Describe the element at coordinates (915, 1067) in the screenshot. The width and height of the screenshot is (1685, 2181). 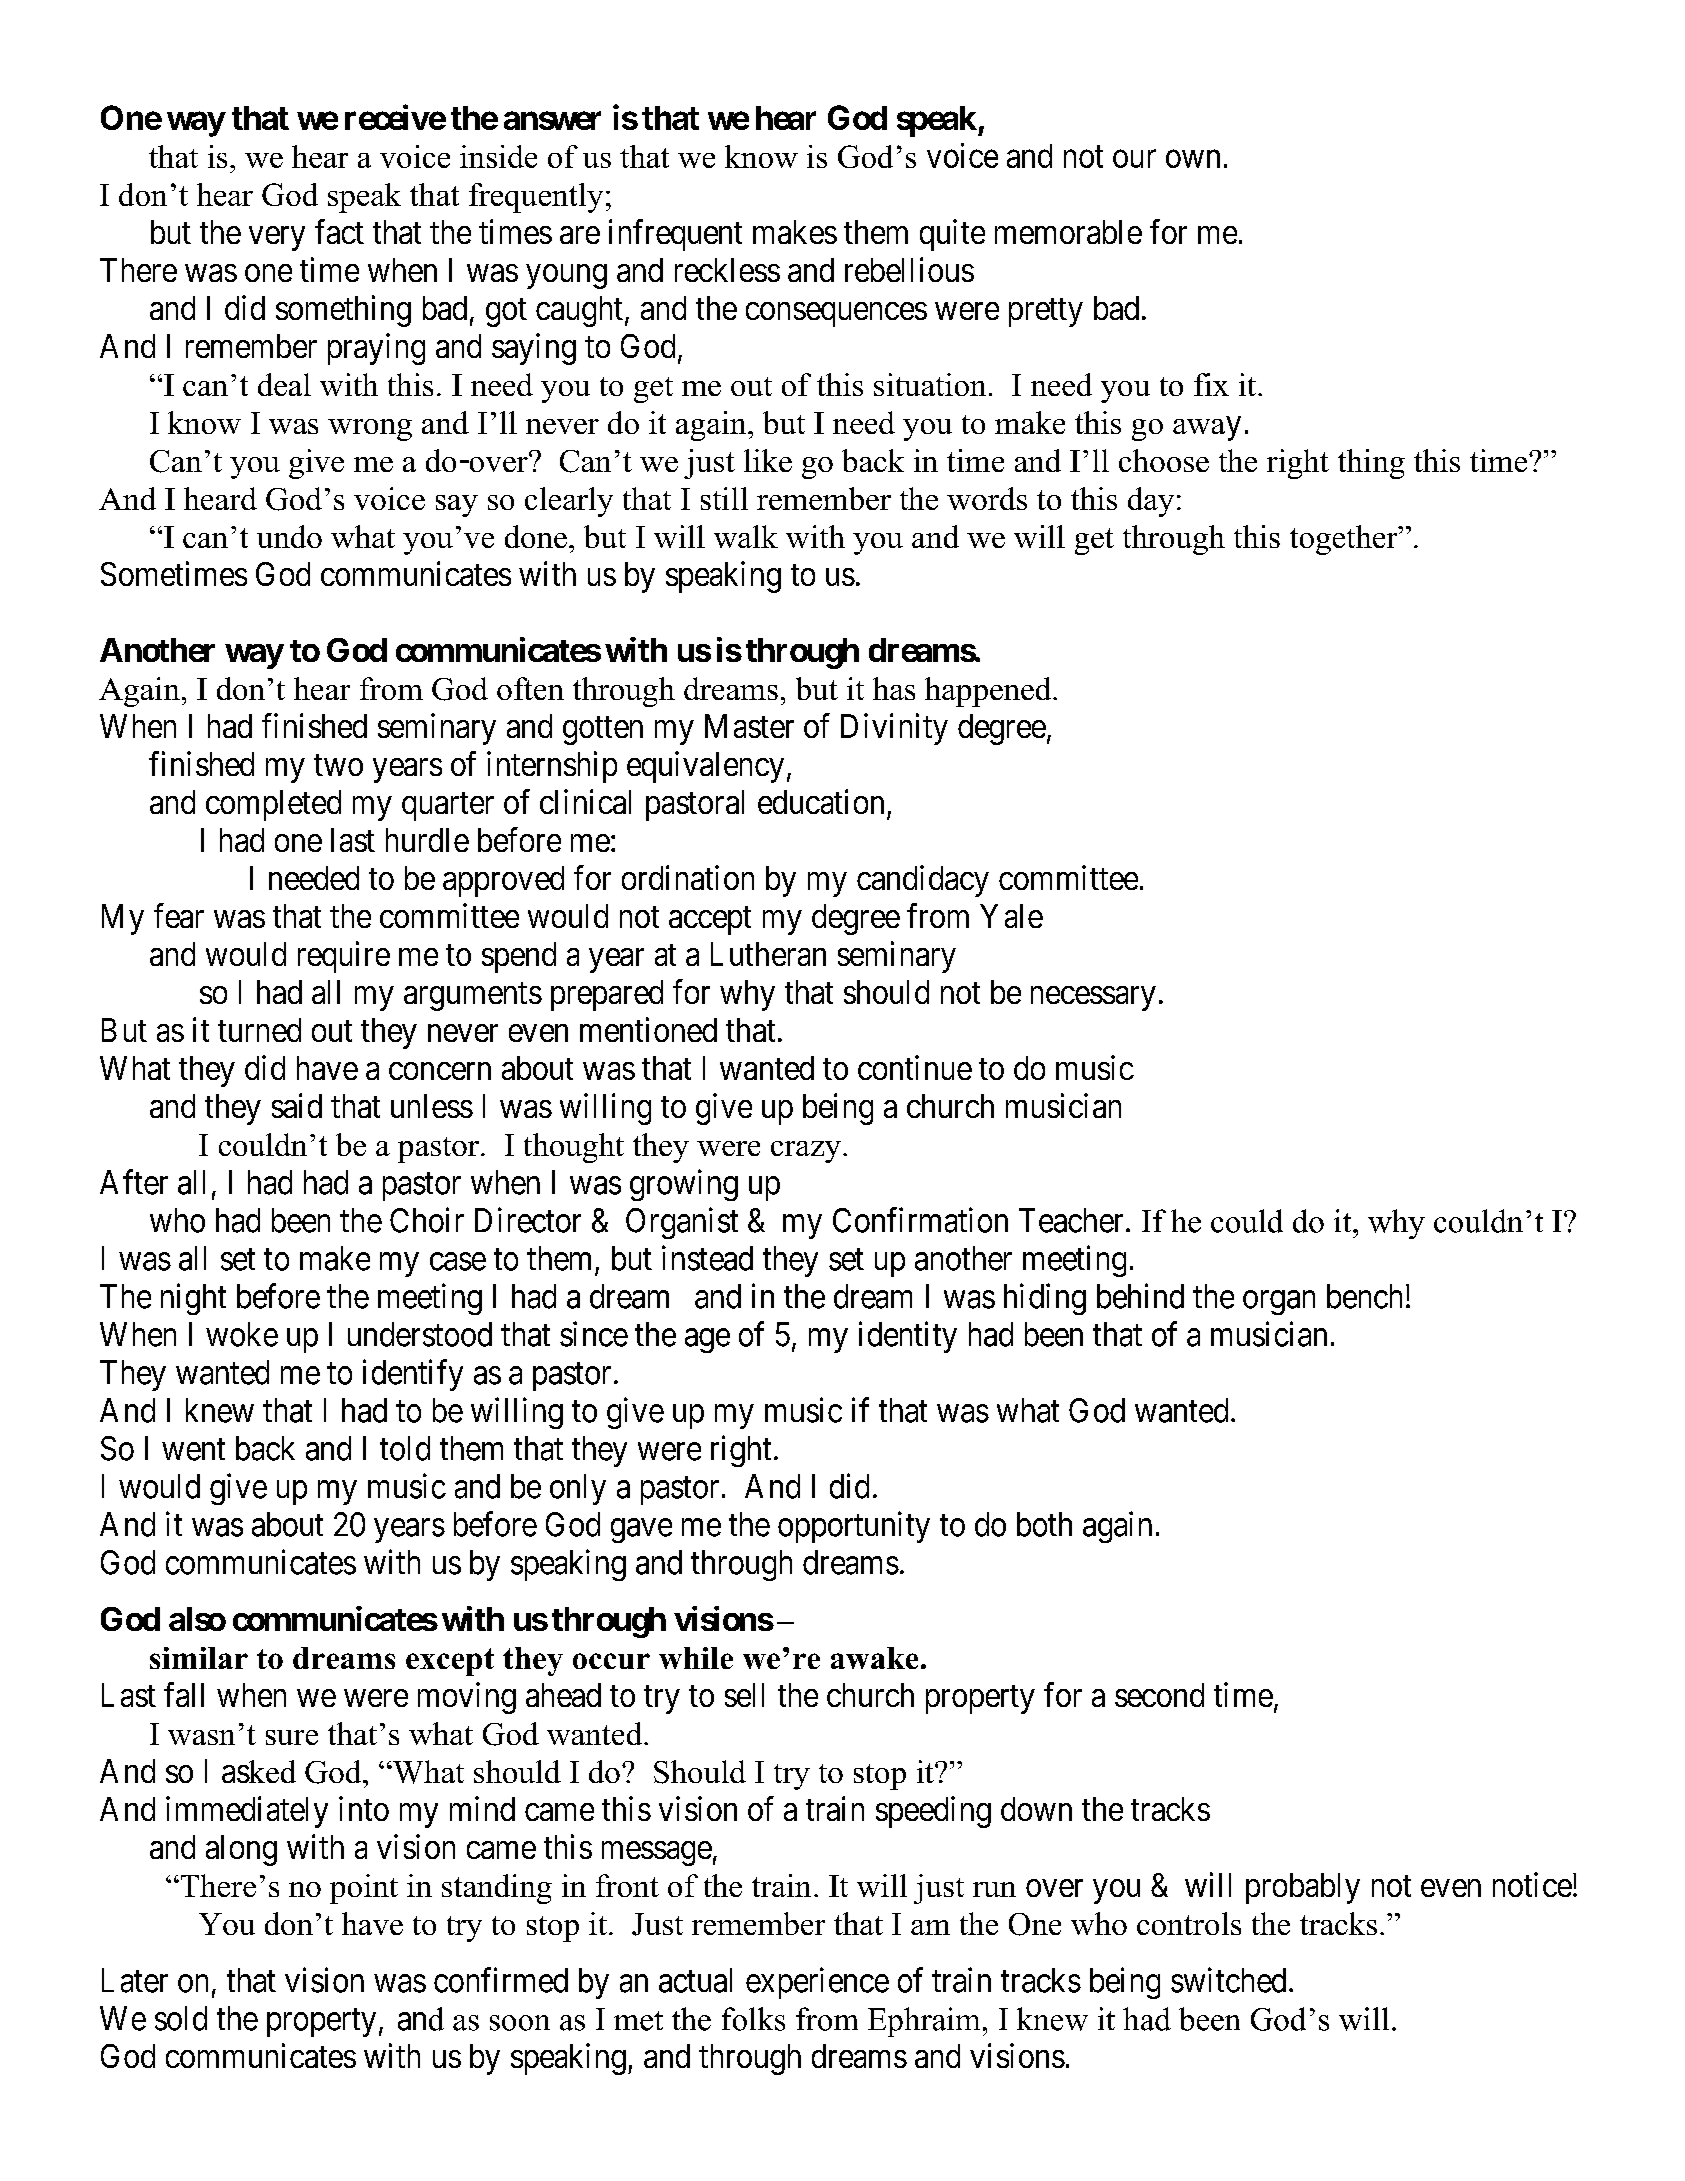
I see `continue` at that location.
